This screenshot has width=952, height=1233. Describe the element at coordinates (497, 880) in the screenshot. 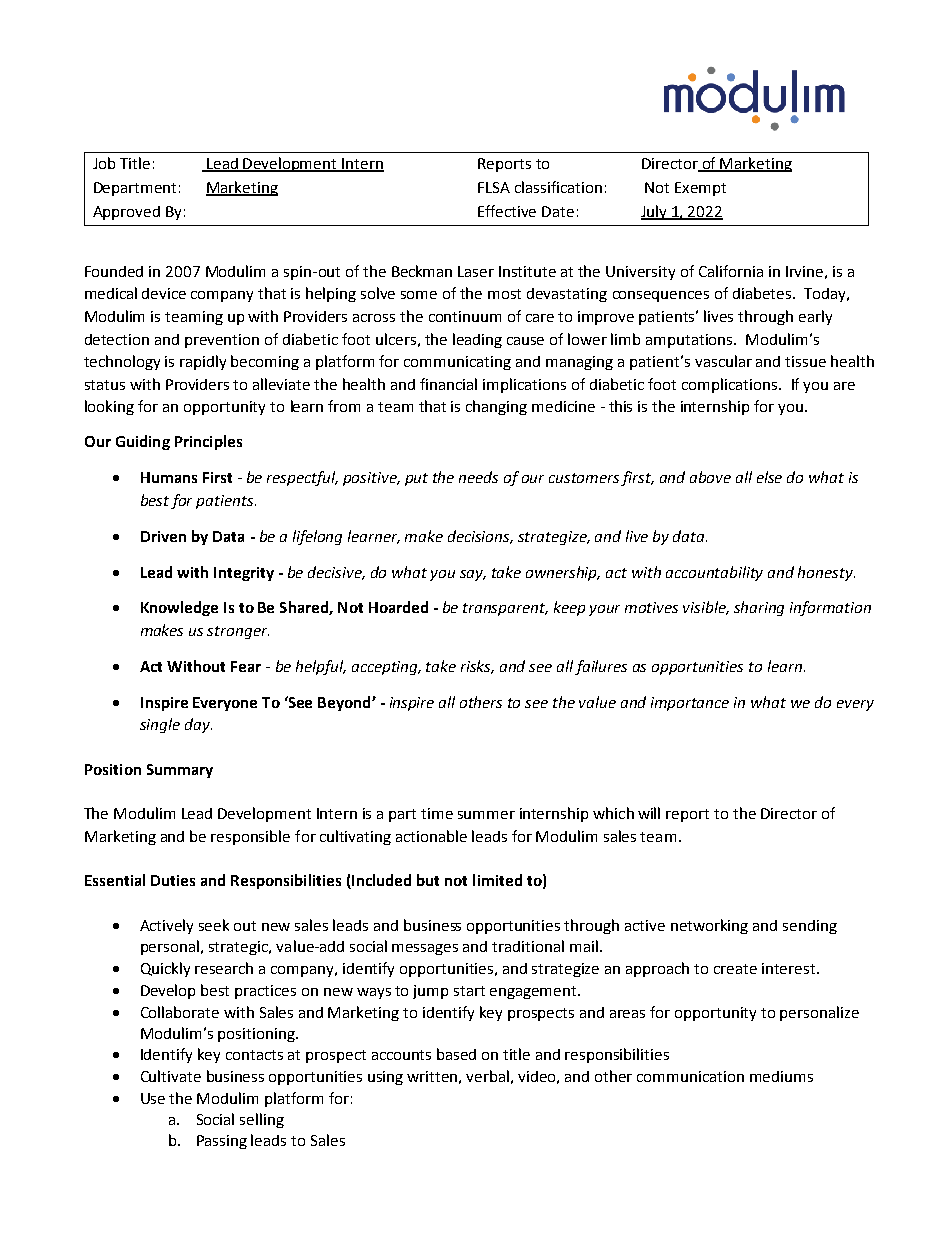

I see `limited` at that location.
